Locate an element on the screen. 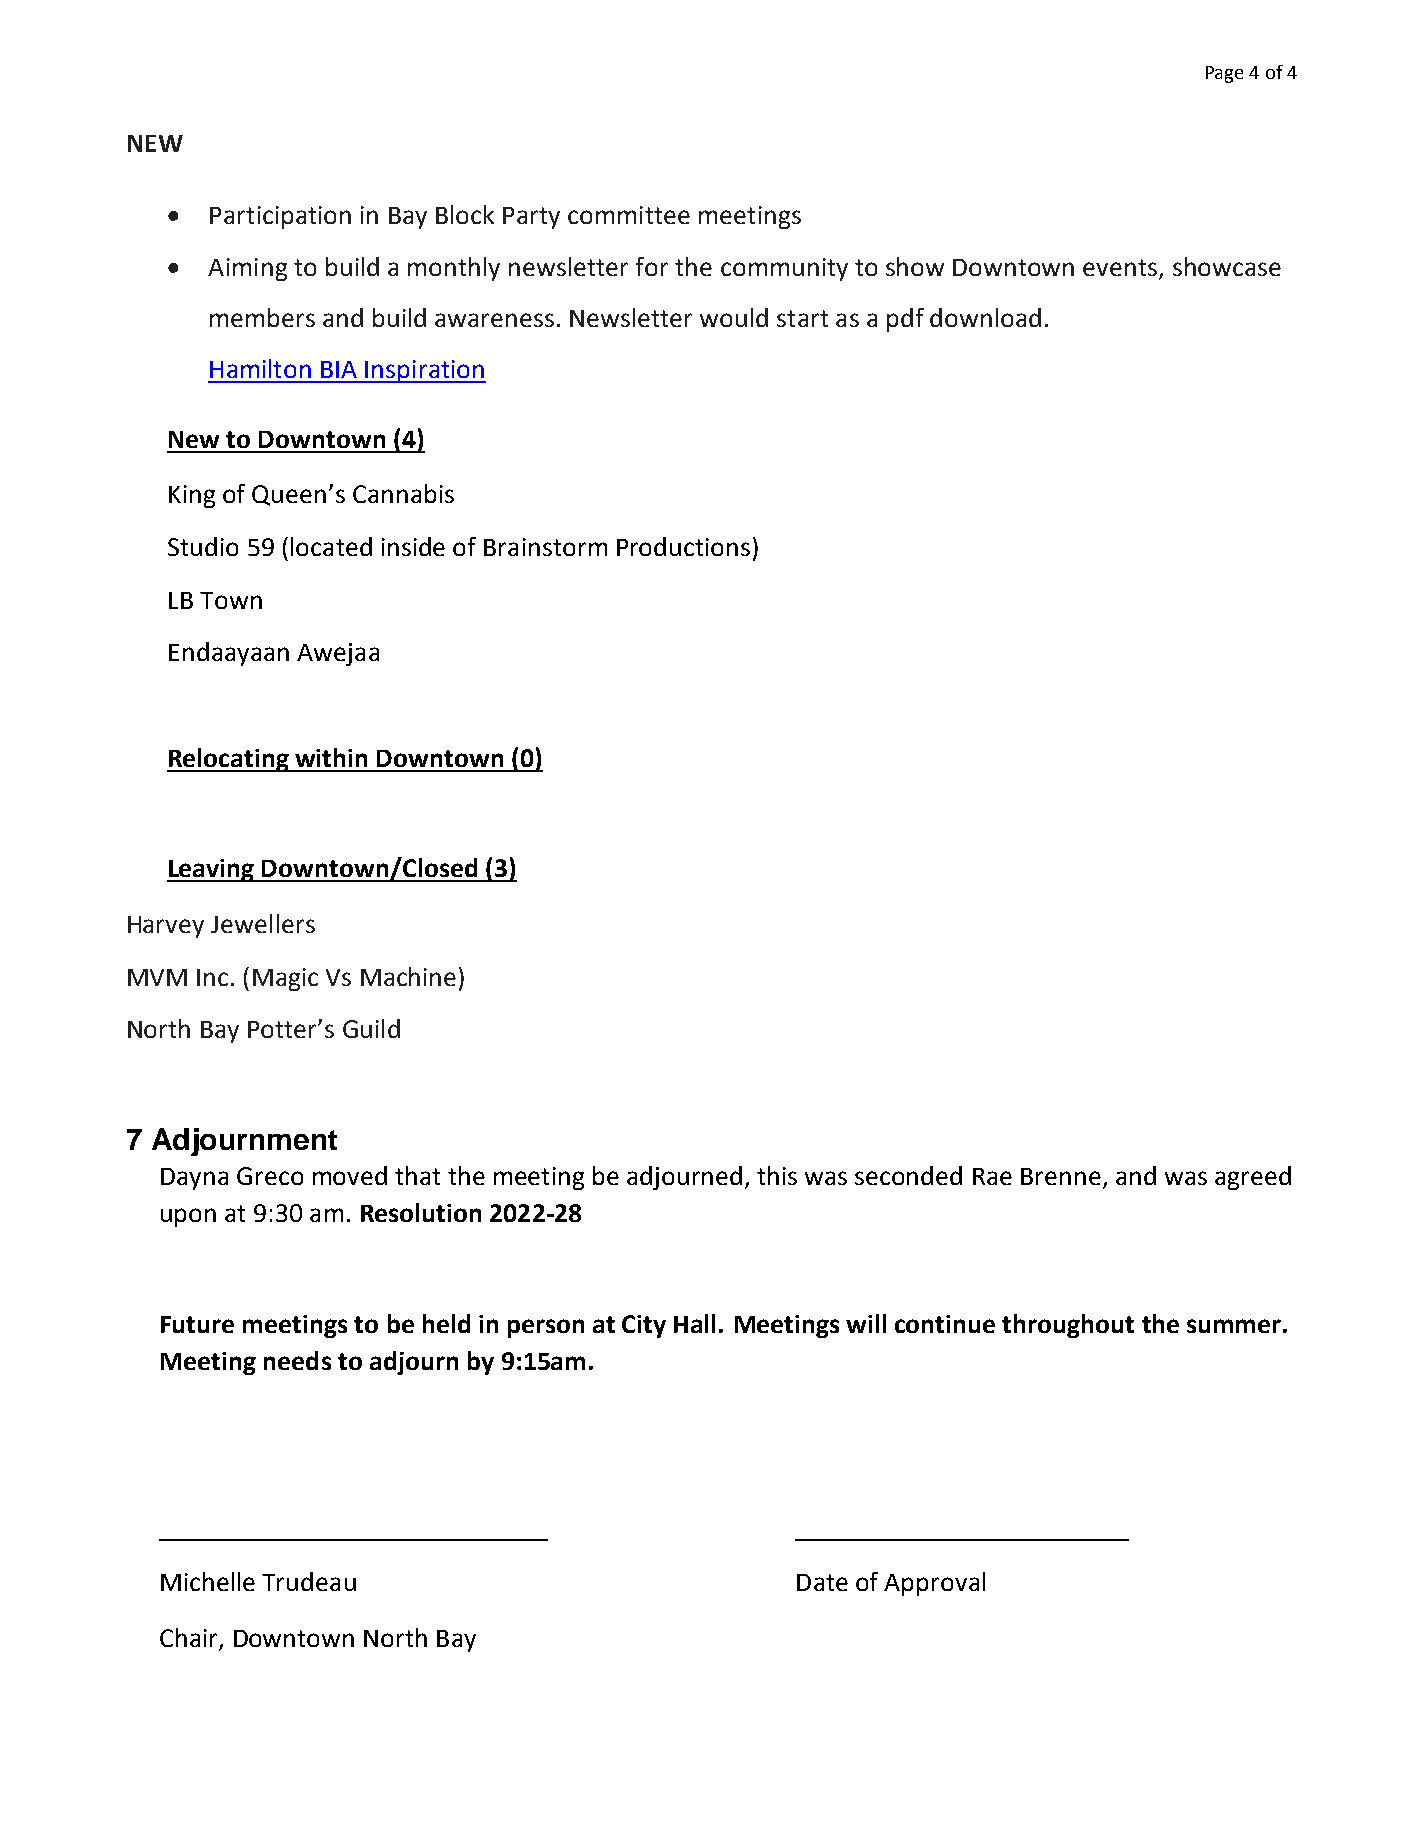 This screenshot has height=1842, width=1423. Machine is located at coordinates (408, 976).
